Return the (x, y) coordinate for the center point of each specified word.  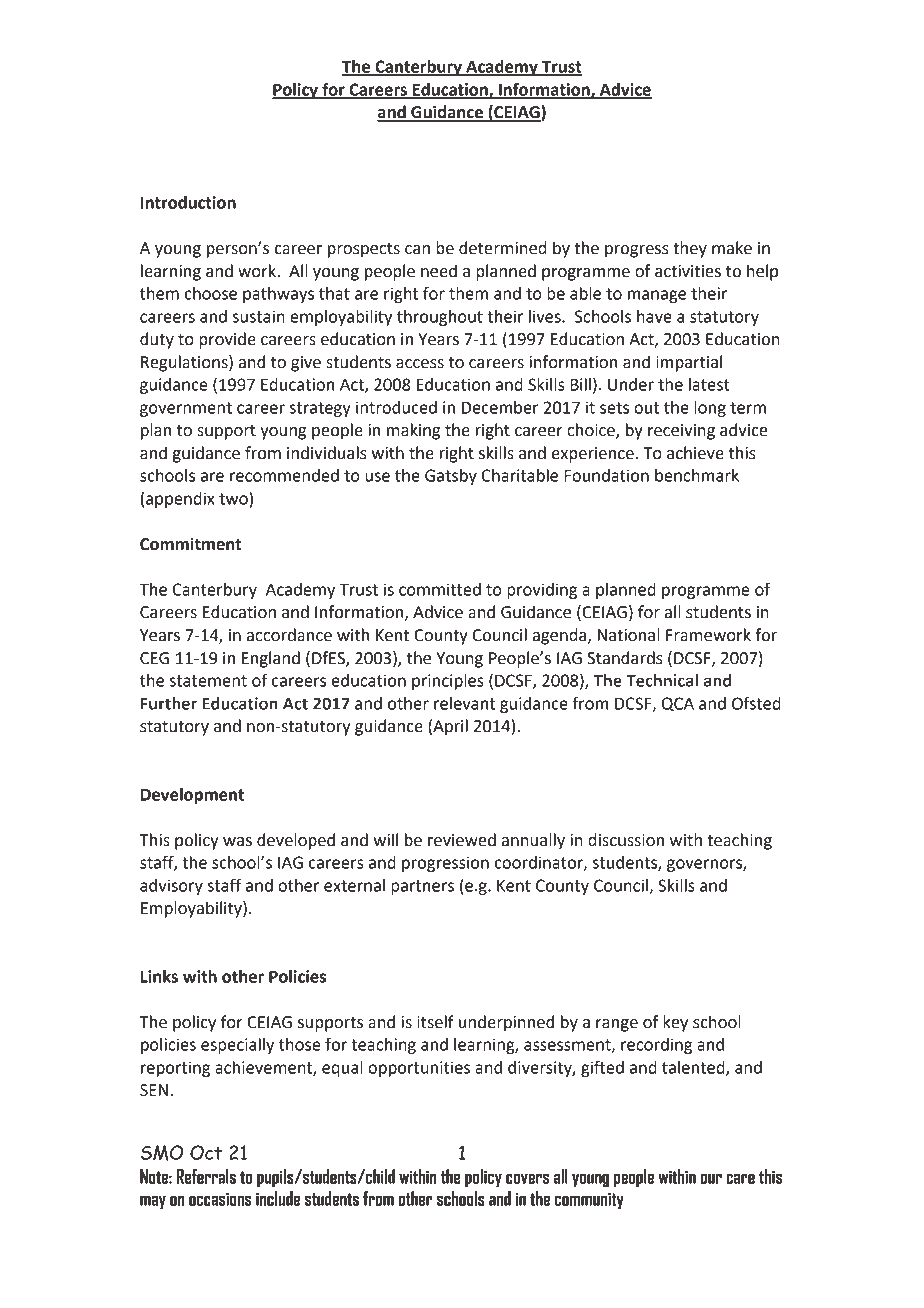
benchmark (697, 475)
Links (159, 976)
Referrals (206, 1176)
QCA (678, 704)
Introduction (188, 202)
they (690, 249)
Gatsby (451, 477)
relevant (464, 703)
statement (208, 681)
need (439, 271)
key (675, 1023)
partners (422, 887)
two (234, 498)
